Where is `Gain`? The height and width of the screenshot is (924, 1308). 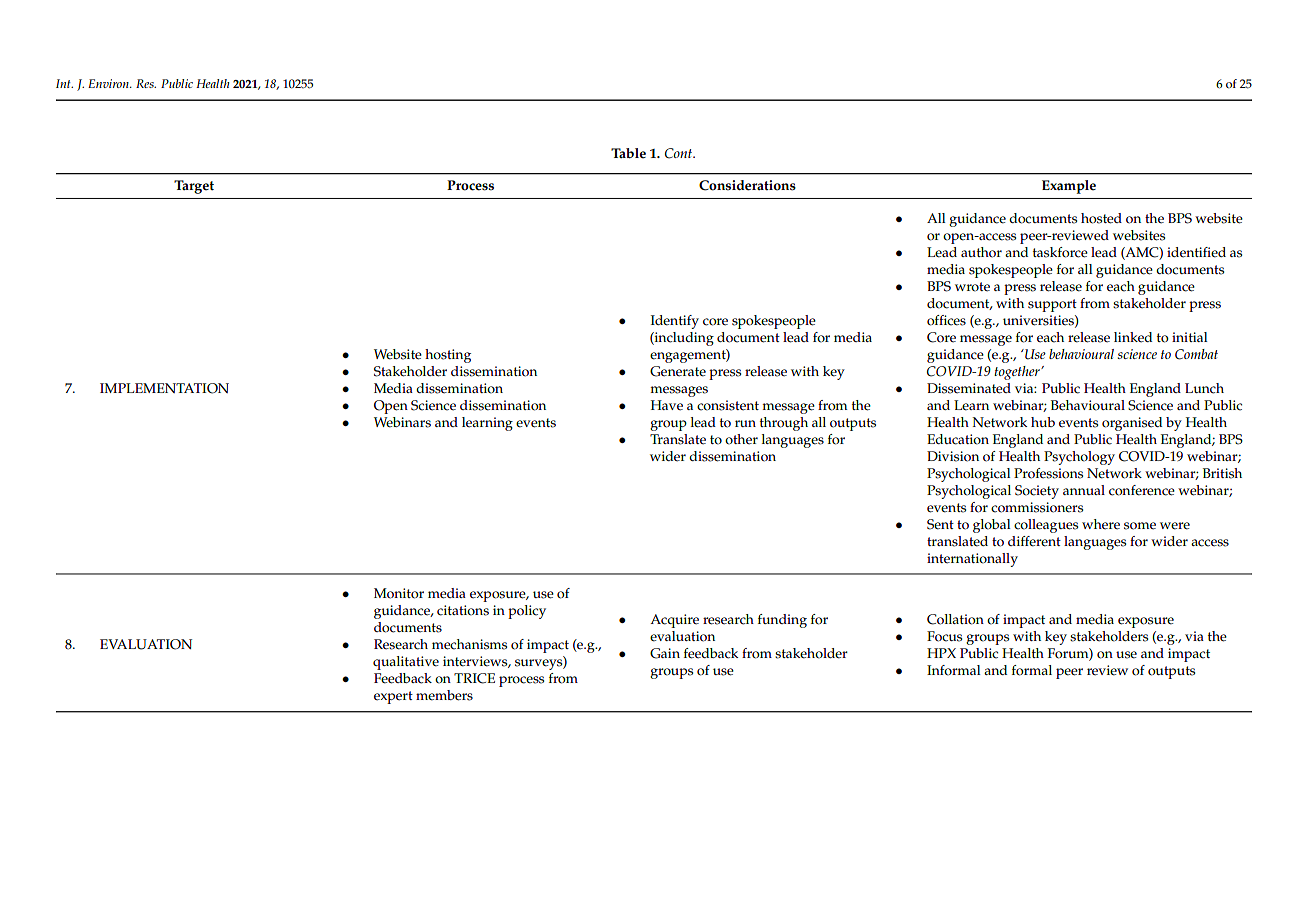 Gain is located at coordinates (665, 653).
